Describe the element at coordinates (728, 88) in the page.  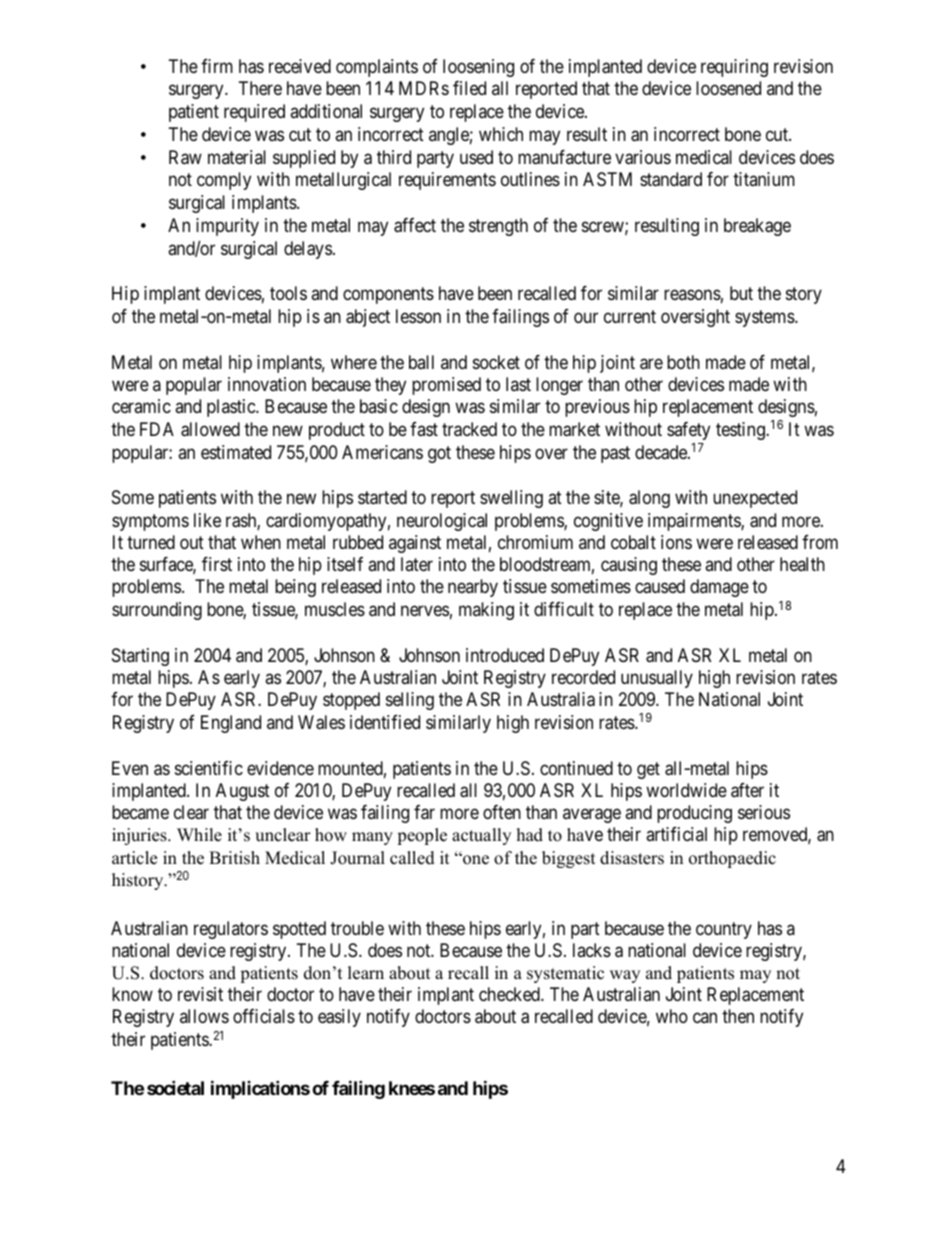
I see `loosened` at that location.
